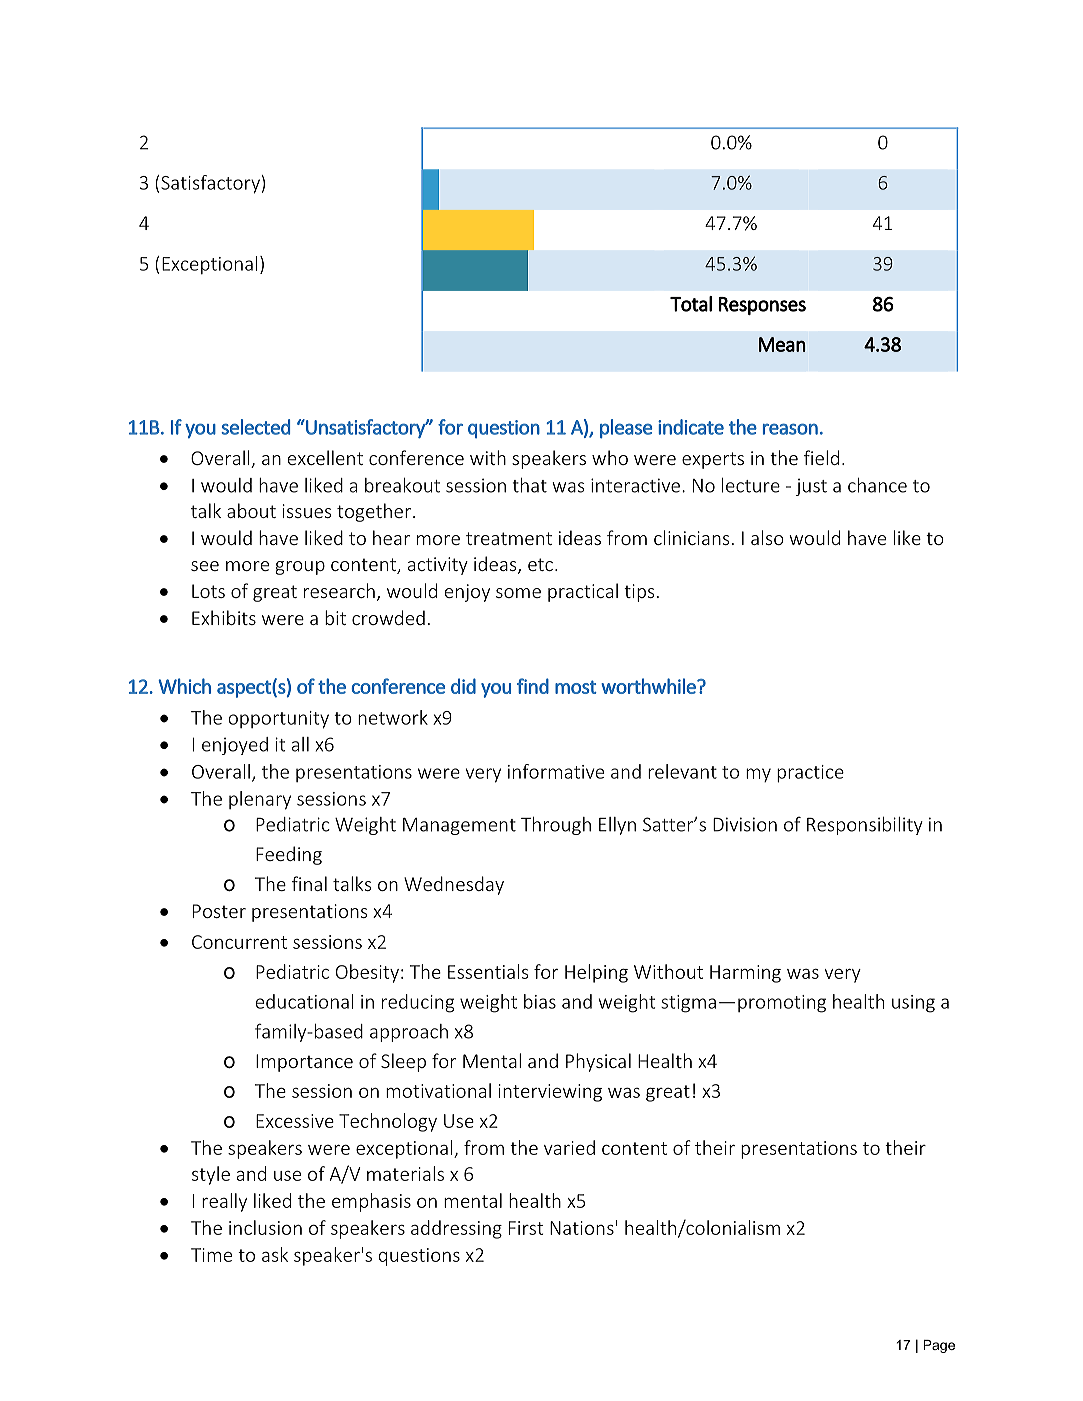 The image size is (1083, 1401). Describe the element at coordinates (913, 1004) in the screenshot. I see `using` at that location.
